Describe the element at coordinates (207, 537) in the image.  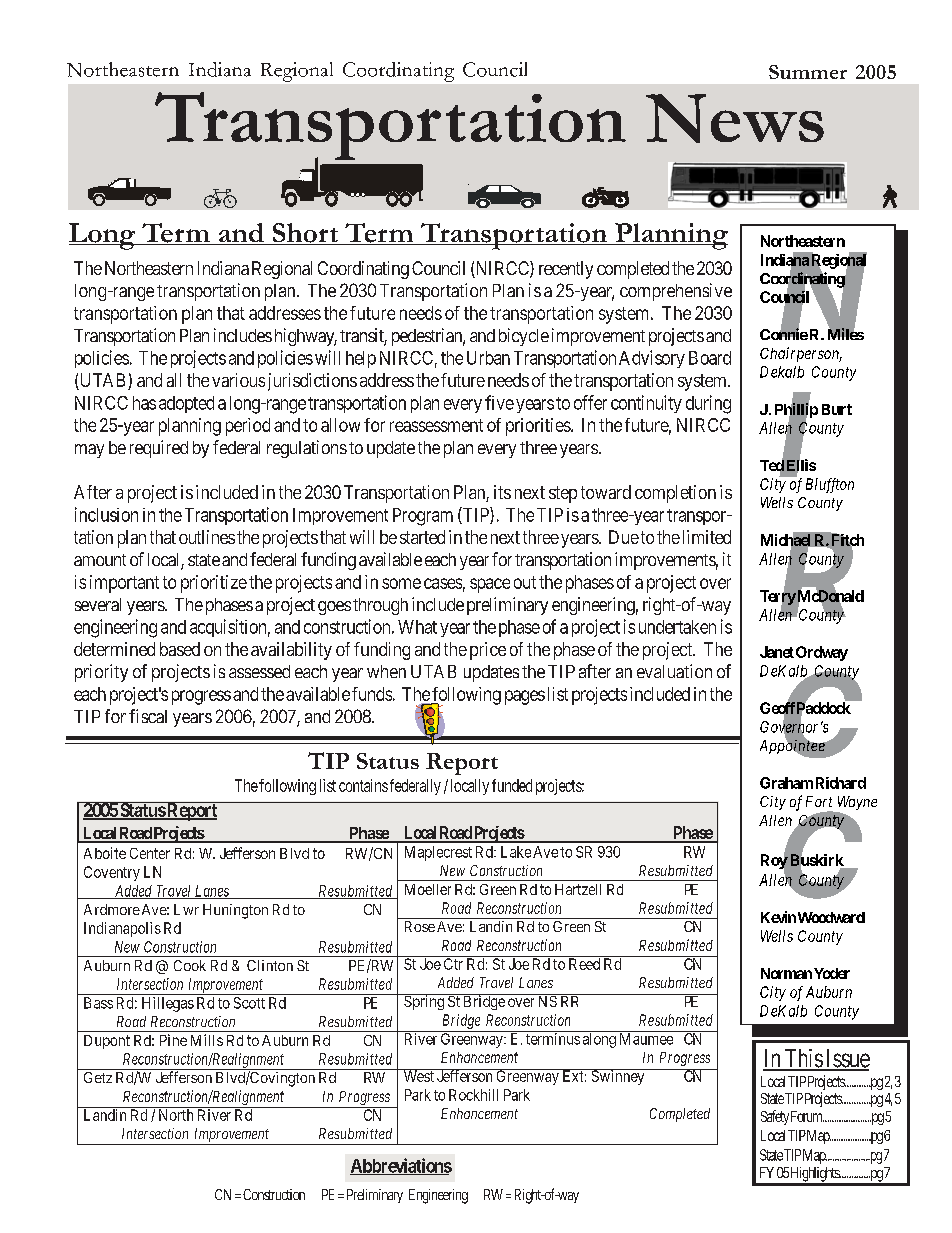
I see `outlines` at that location.
